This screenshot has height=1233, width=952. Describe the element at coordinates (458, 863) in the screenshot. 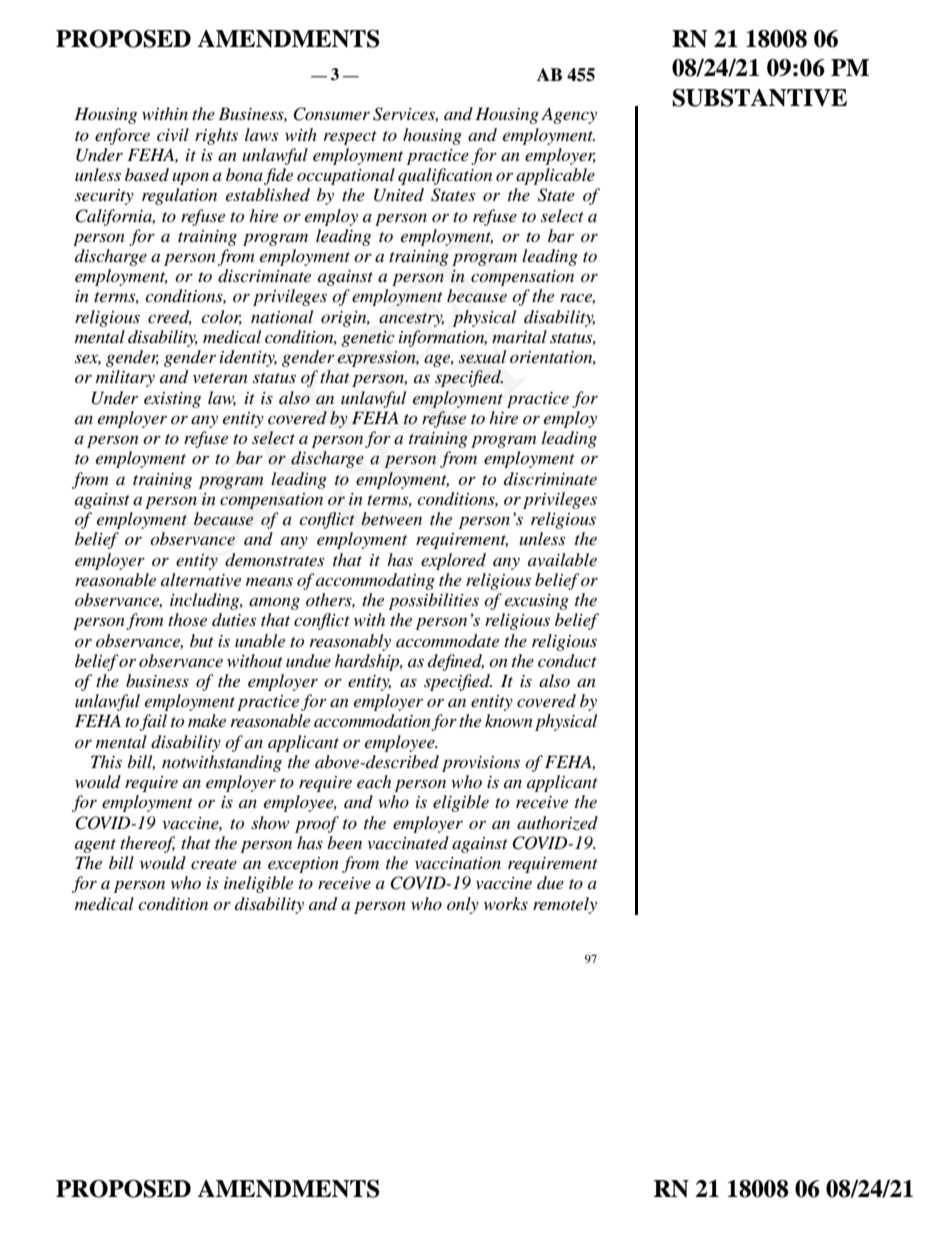

I see `vaccination` at that location.
